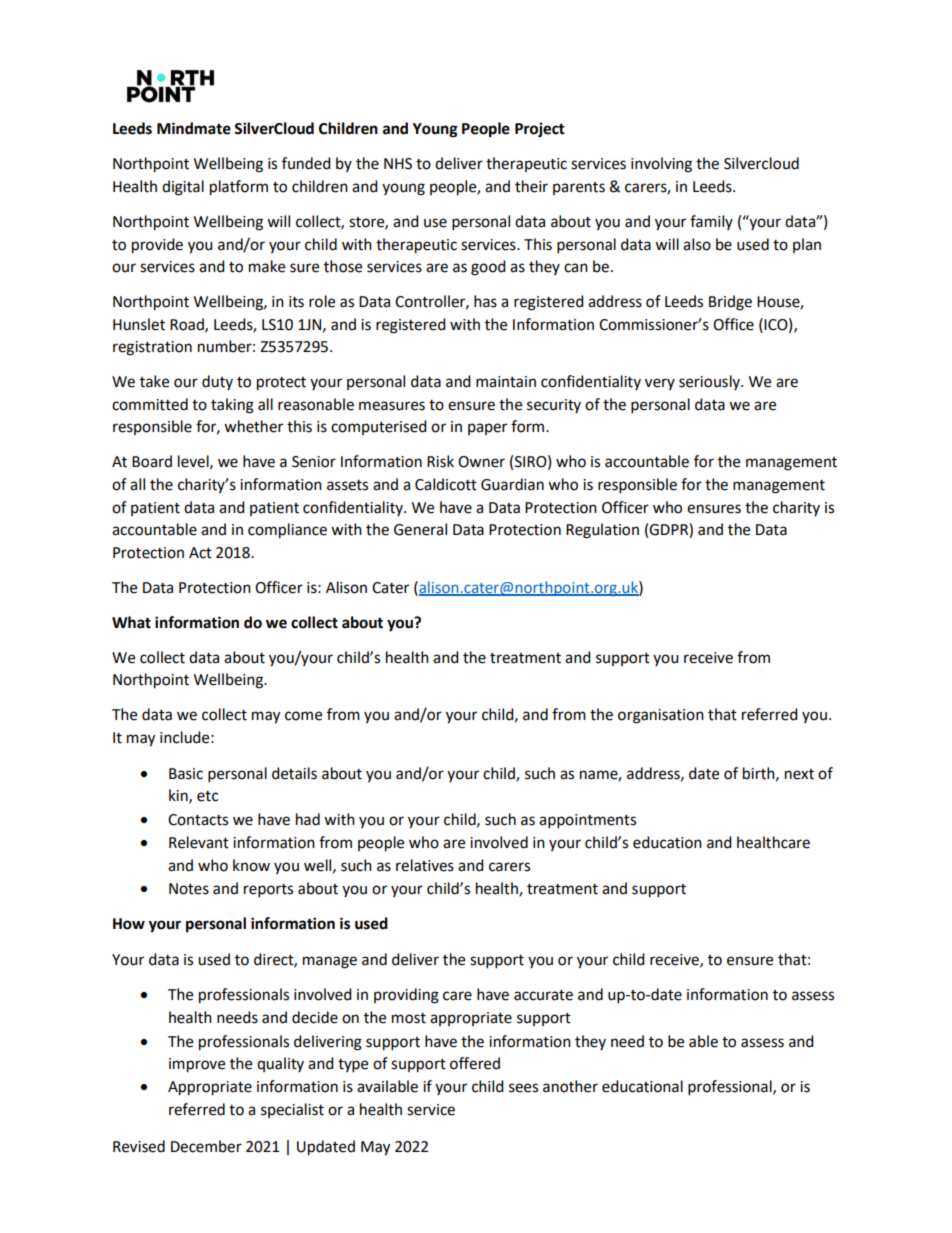  Describe the element at coordinates (420, 529) in the document. I see `General` at that location.
